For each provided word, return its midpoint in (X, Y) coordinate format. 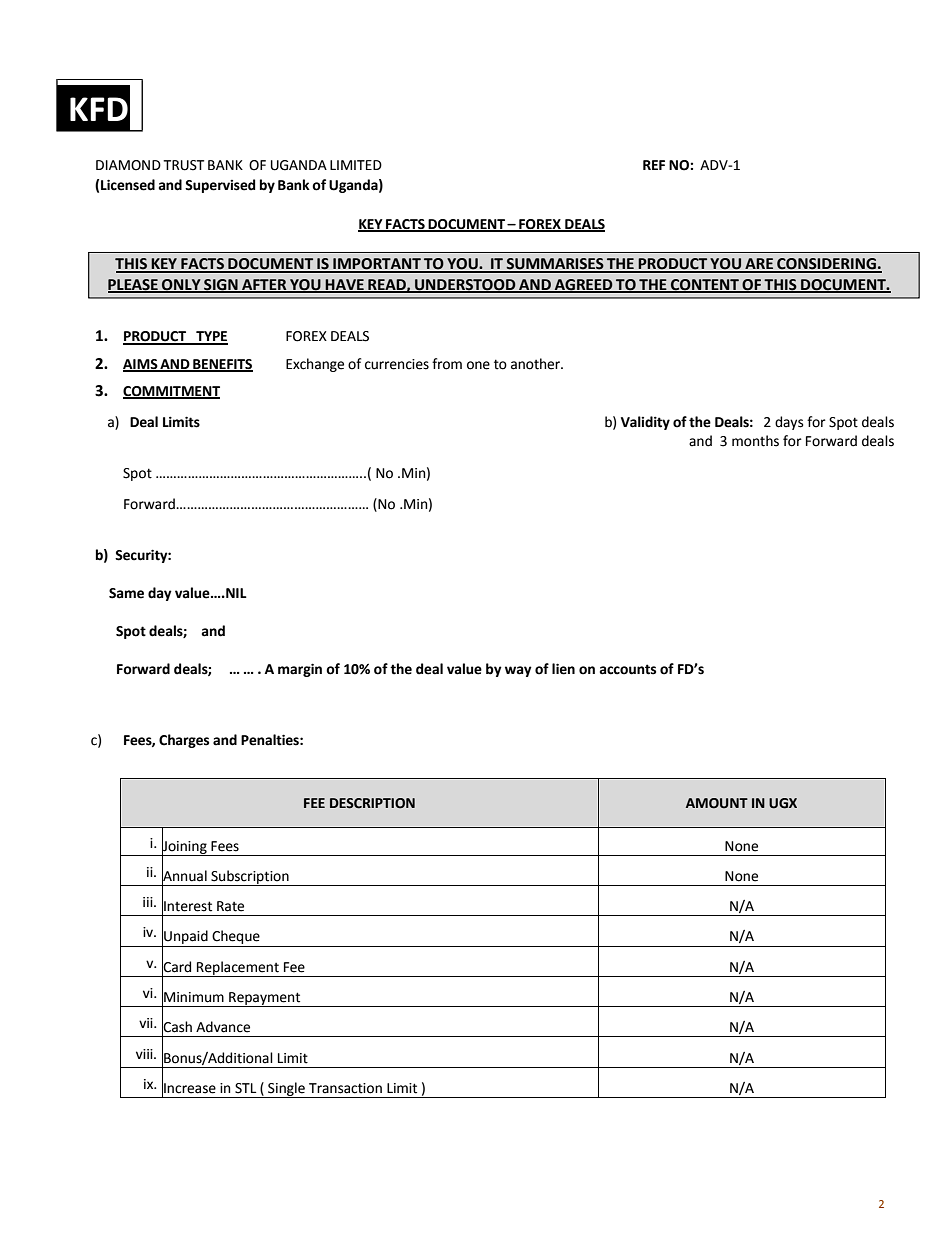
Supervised (220, 186)
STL (245, 1088)
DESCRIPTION (372, 803)
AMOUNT (717, 803)
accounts (628, 669)
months (755, 441)
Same (126, 593)
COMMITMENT (171, 392)
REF (654, 165)
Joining (185, 847)
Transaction (345, 1088)
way (518, 671)
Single (286, 1090)
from (447, 364)
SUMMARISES (555, 265)
